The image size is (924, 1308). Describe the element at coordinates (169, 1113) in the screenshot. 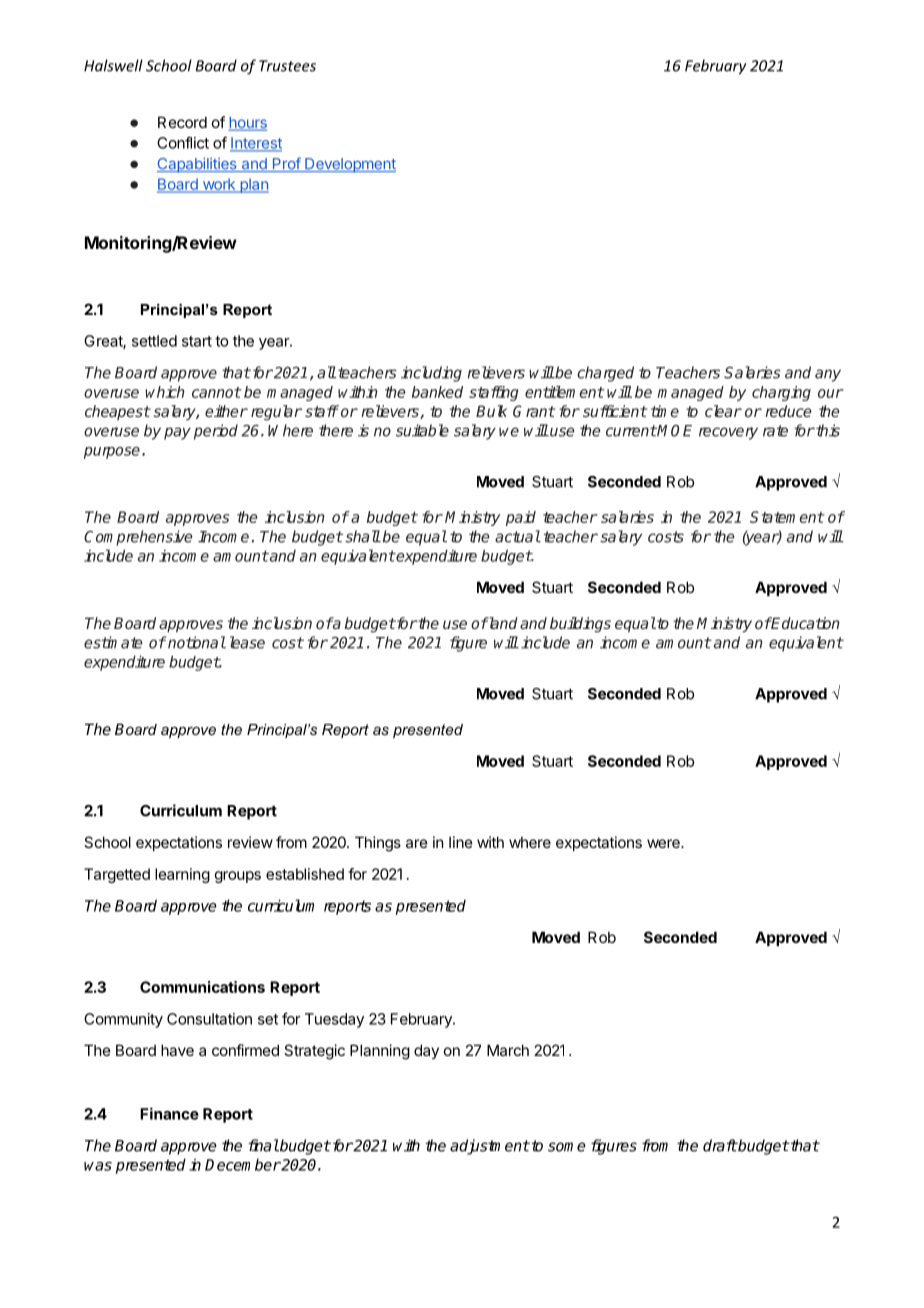

I see `Finance` at that location.
